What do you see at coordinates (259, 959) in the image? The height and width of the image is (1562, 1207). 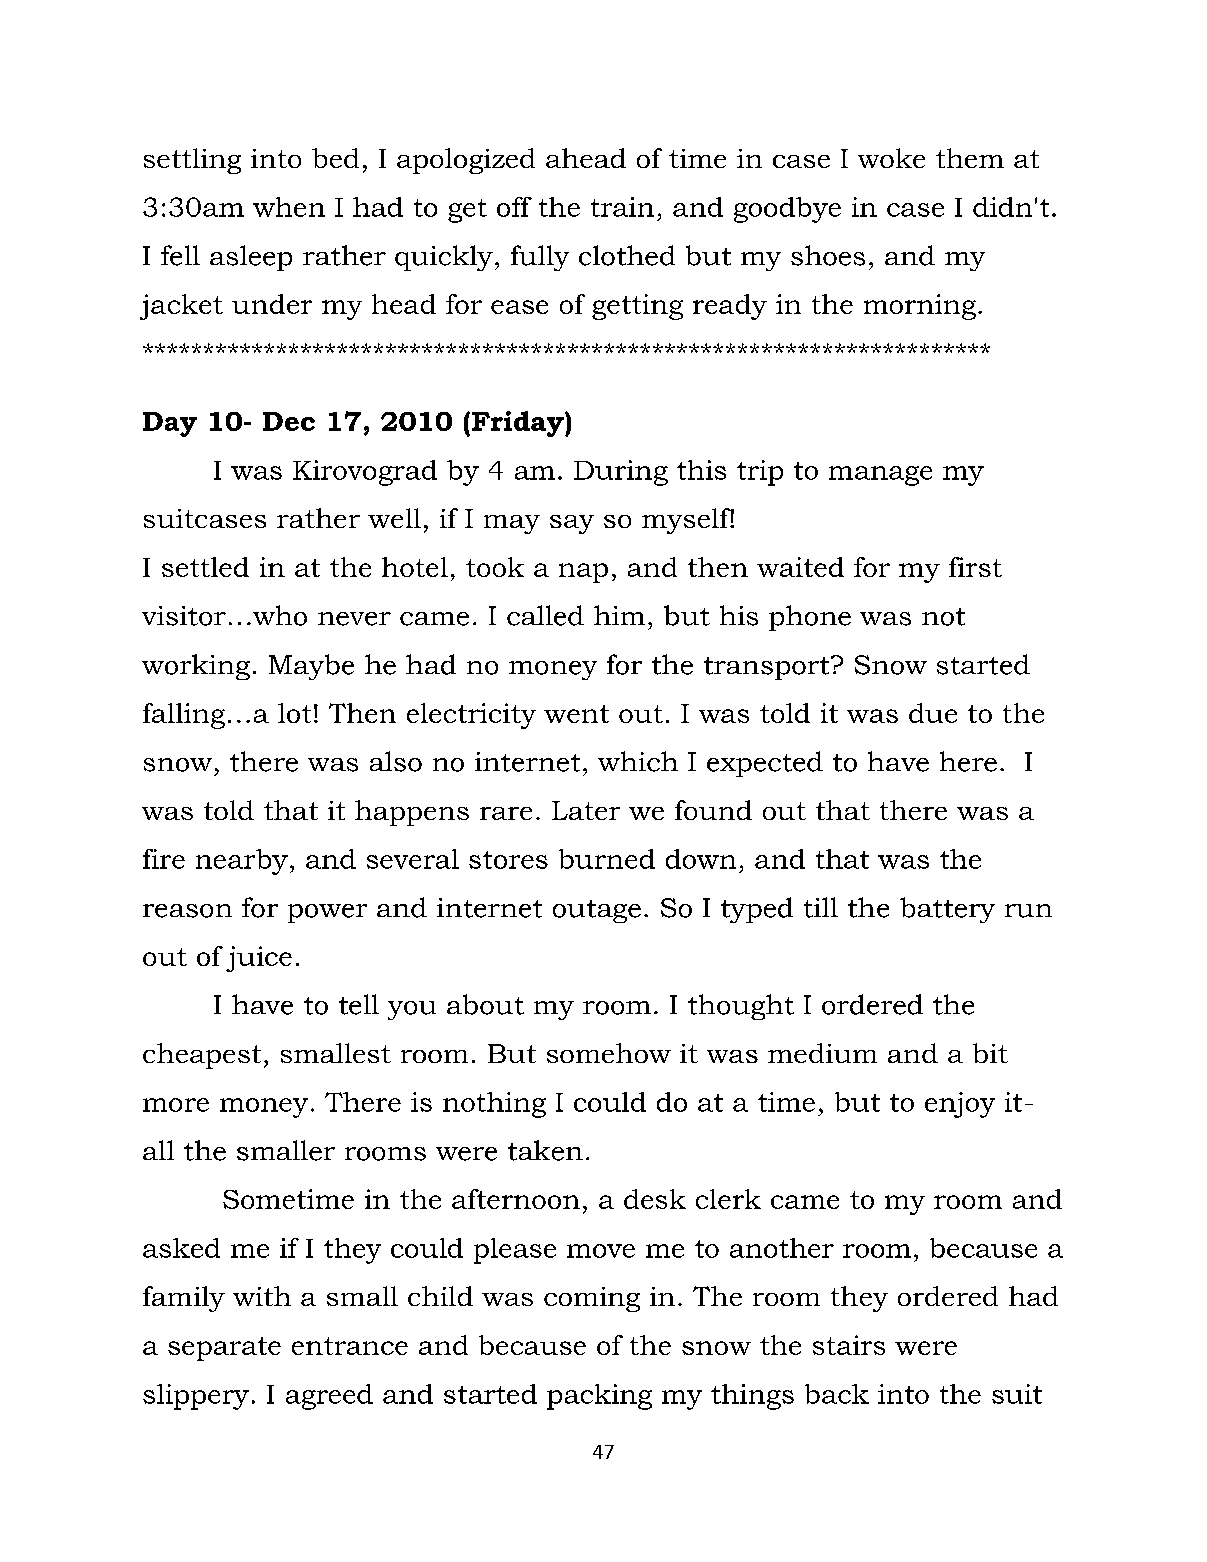 I see `juice` at bounding box center [259, 959].
